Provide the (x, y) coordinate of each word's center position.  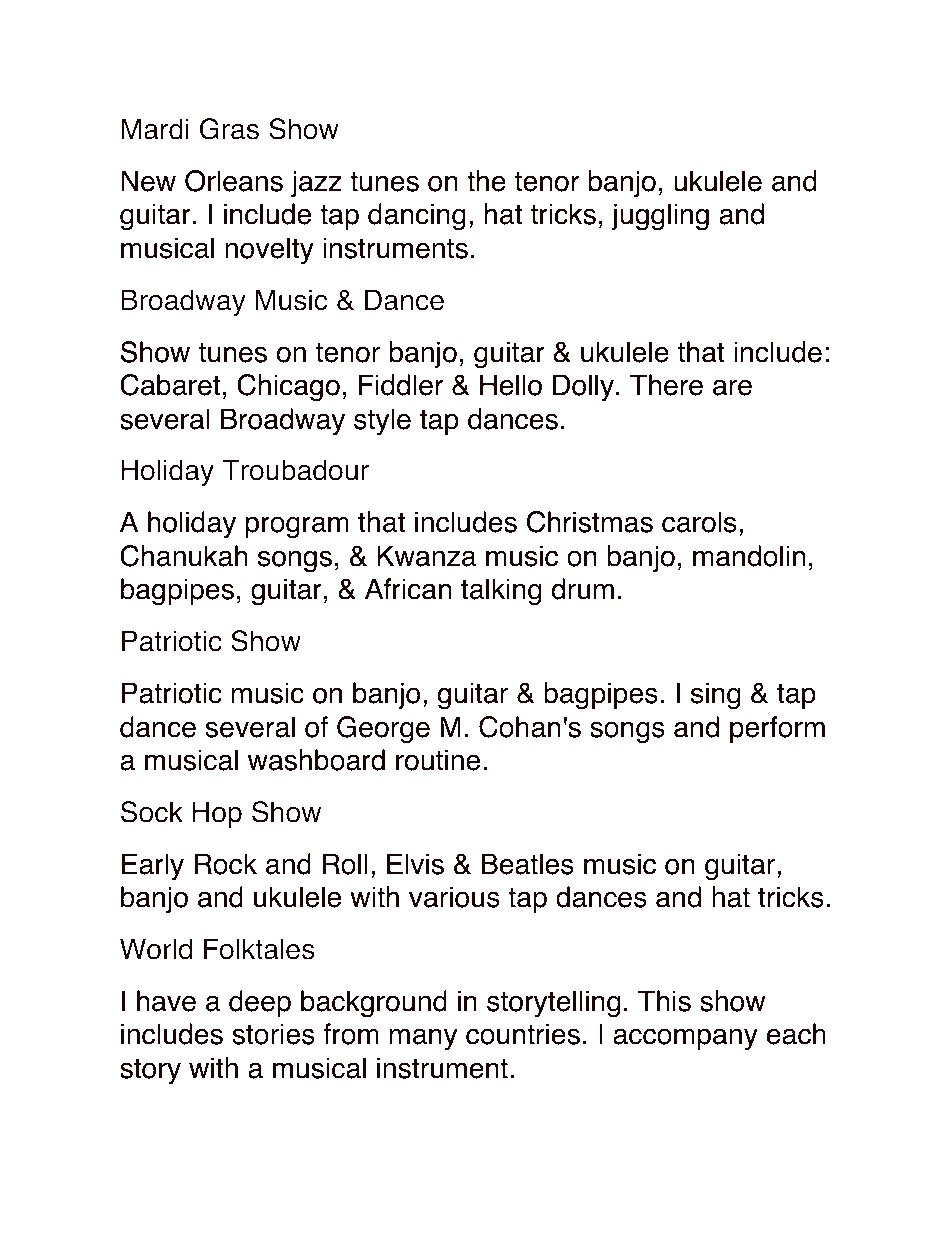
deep (260, 1003)
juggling (660, 217)
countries (523, 1034)
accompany (685, 1039)
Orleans (234, 181)
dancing (417, 217)
